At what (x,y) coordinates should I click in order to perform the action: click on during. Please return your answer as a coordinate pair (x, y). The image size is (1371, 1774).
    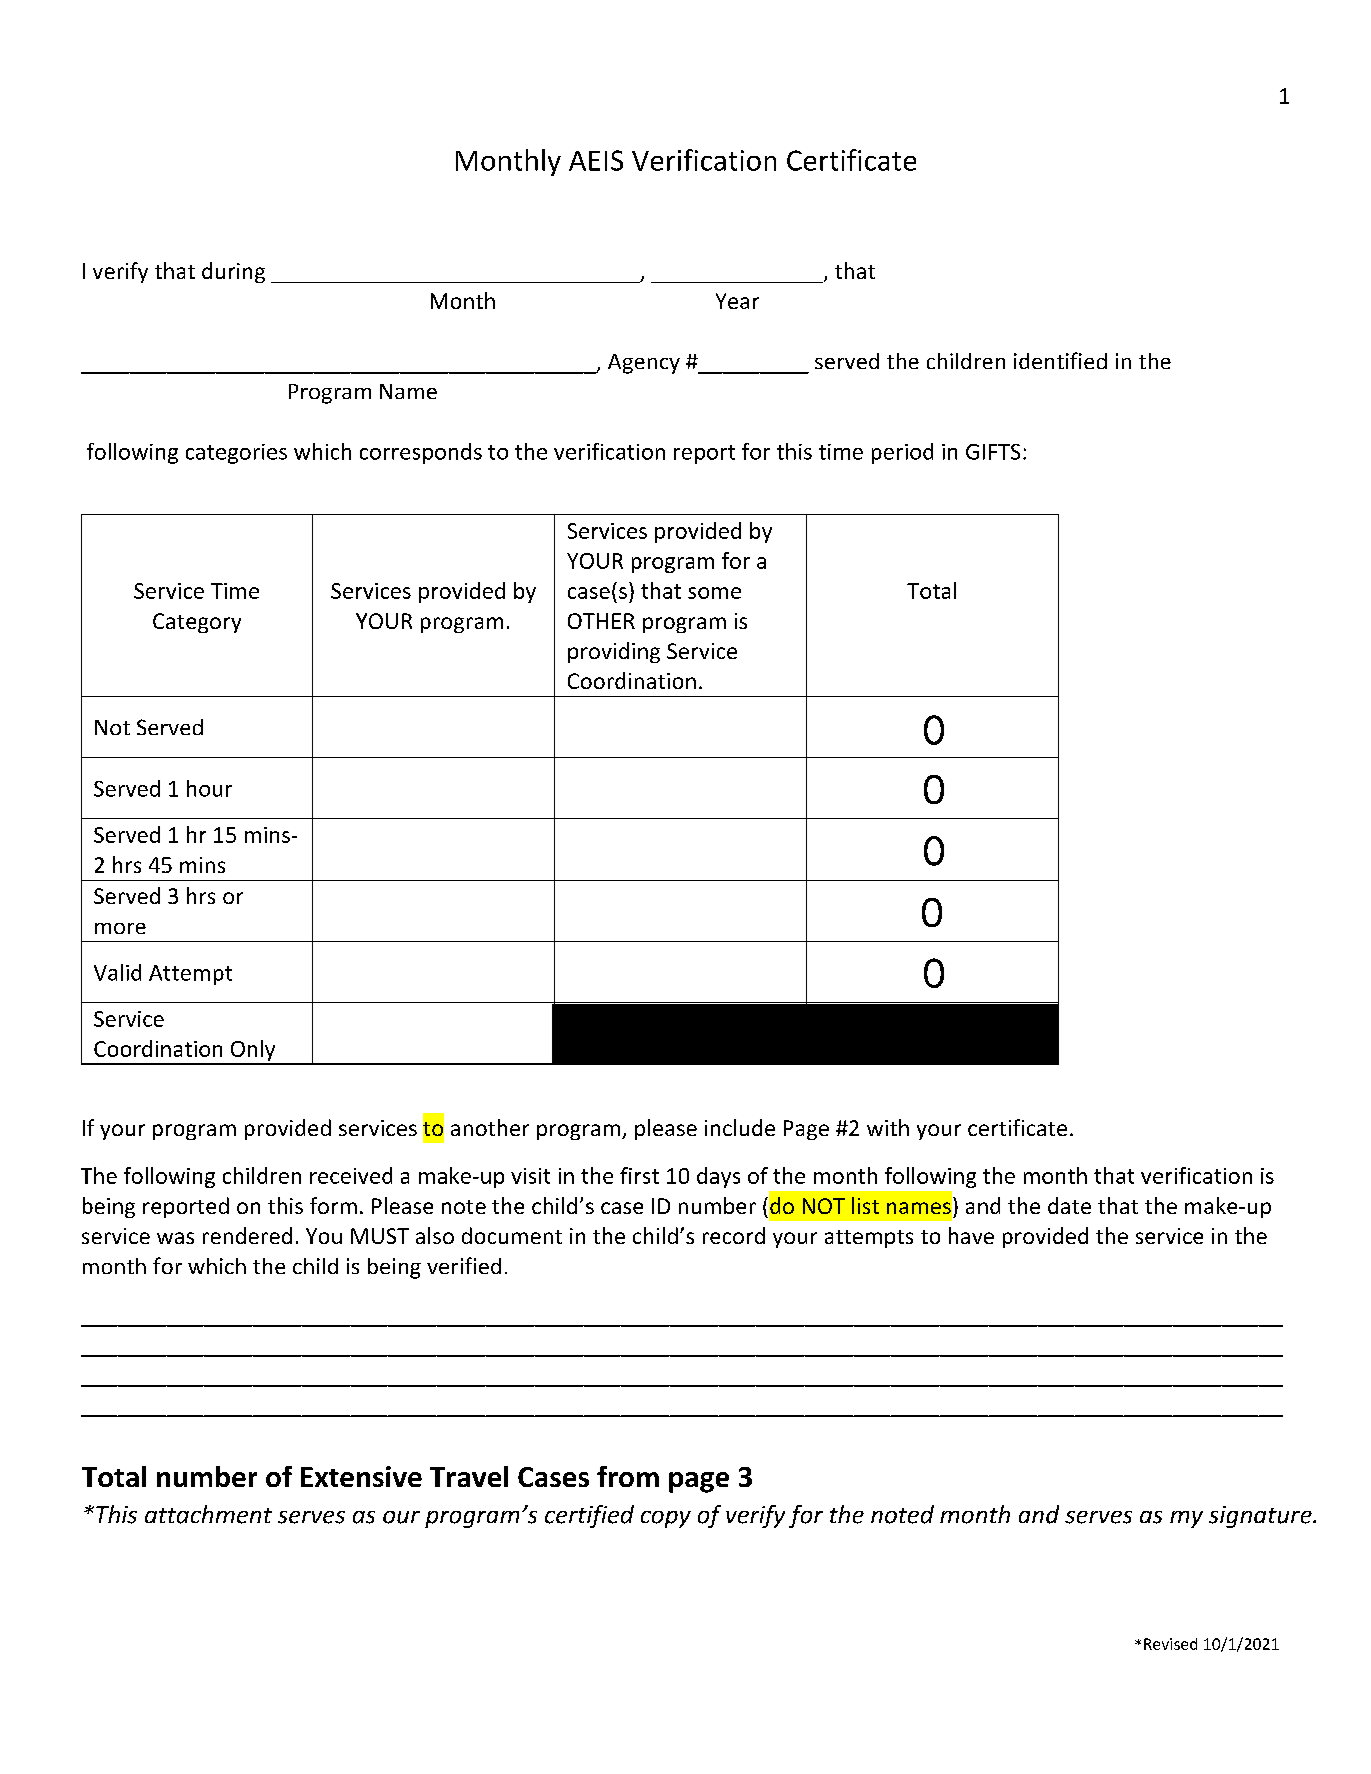
    Looking at the image, I should click on (233, 272).
